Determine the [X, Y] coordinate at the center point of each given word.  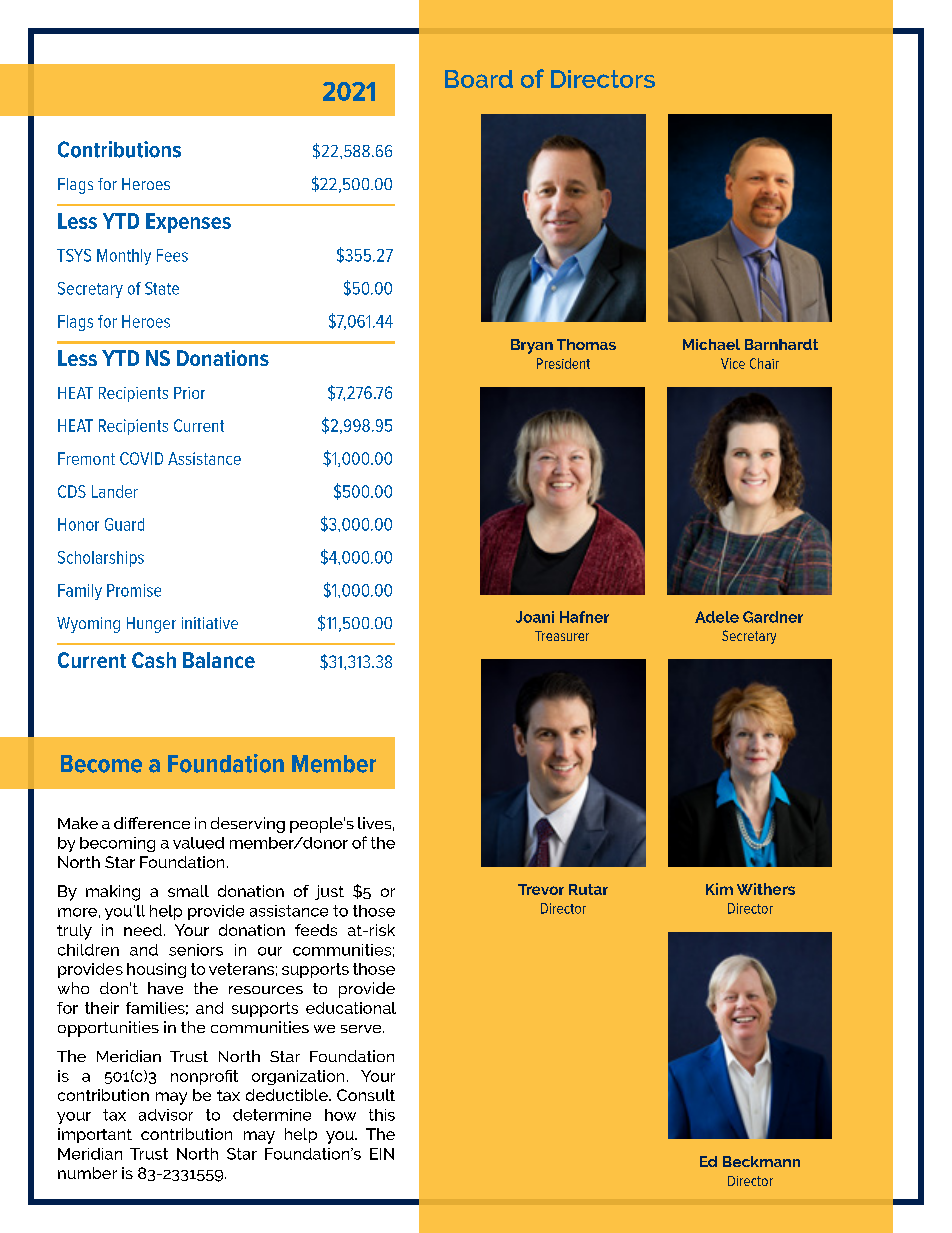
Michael [711, 344]
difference [152, 823]
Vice [733, 363]
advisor [166, 1115]
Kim [719, 889]
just [329, 892]
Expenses [188, 223]
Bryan [532, 346]
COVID [141, 458]
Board [479, 79]
